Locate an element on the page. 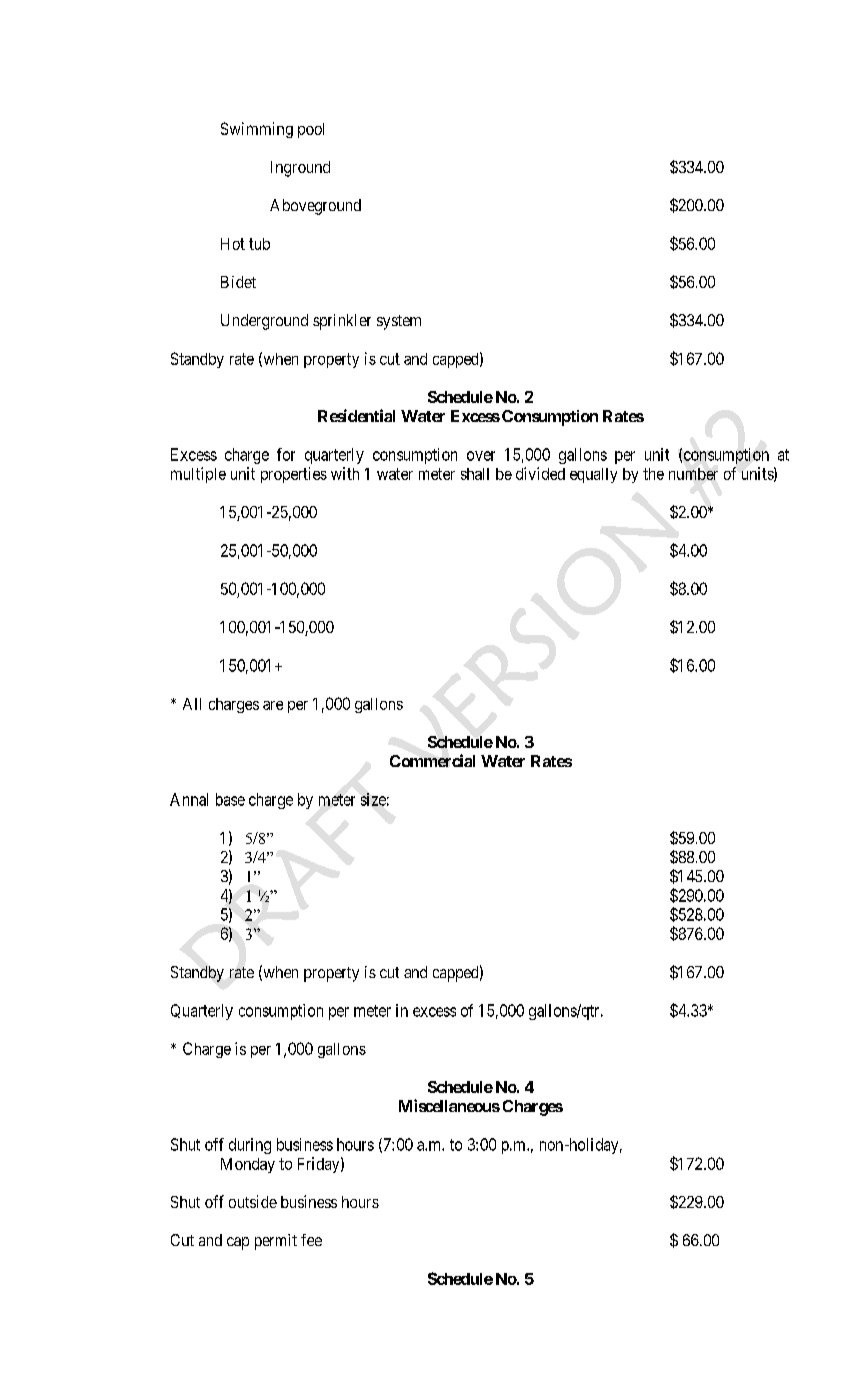 Image resolution: width=849 pixels, height=1400 pixels. system is located at coordinates (399, 322).
